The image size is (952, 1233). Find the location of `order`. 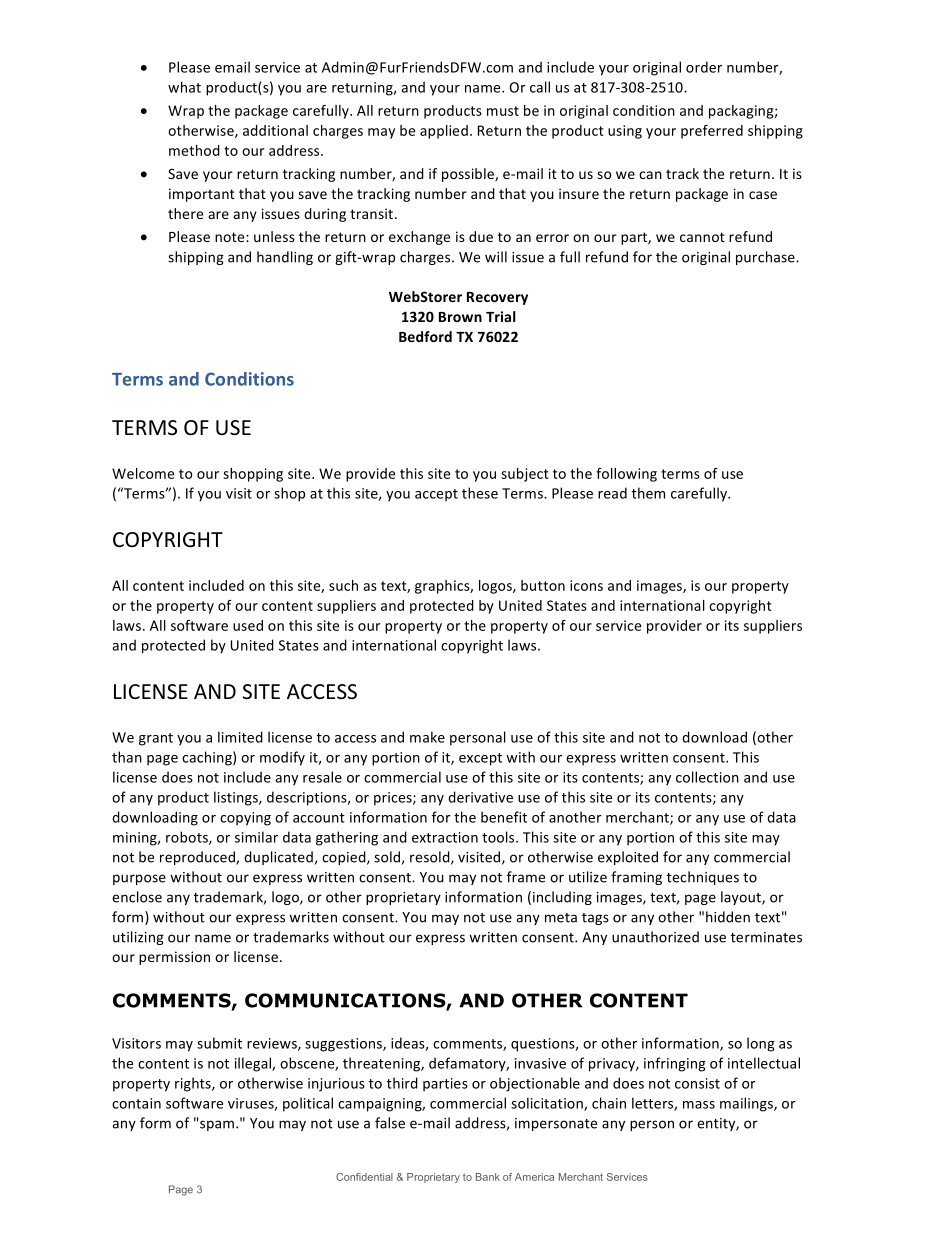

order is located at coordinates (704, 67).
